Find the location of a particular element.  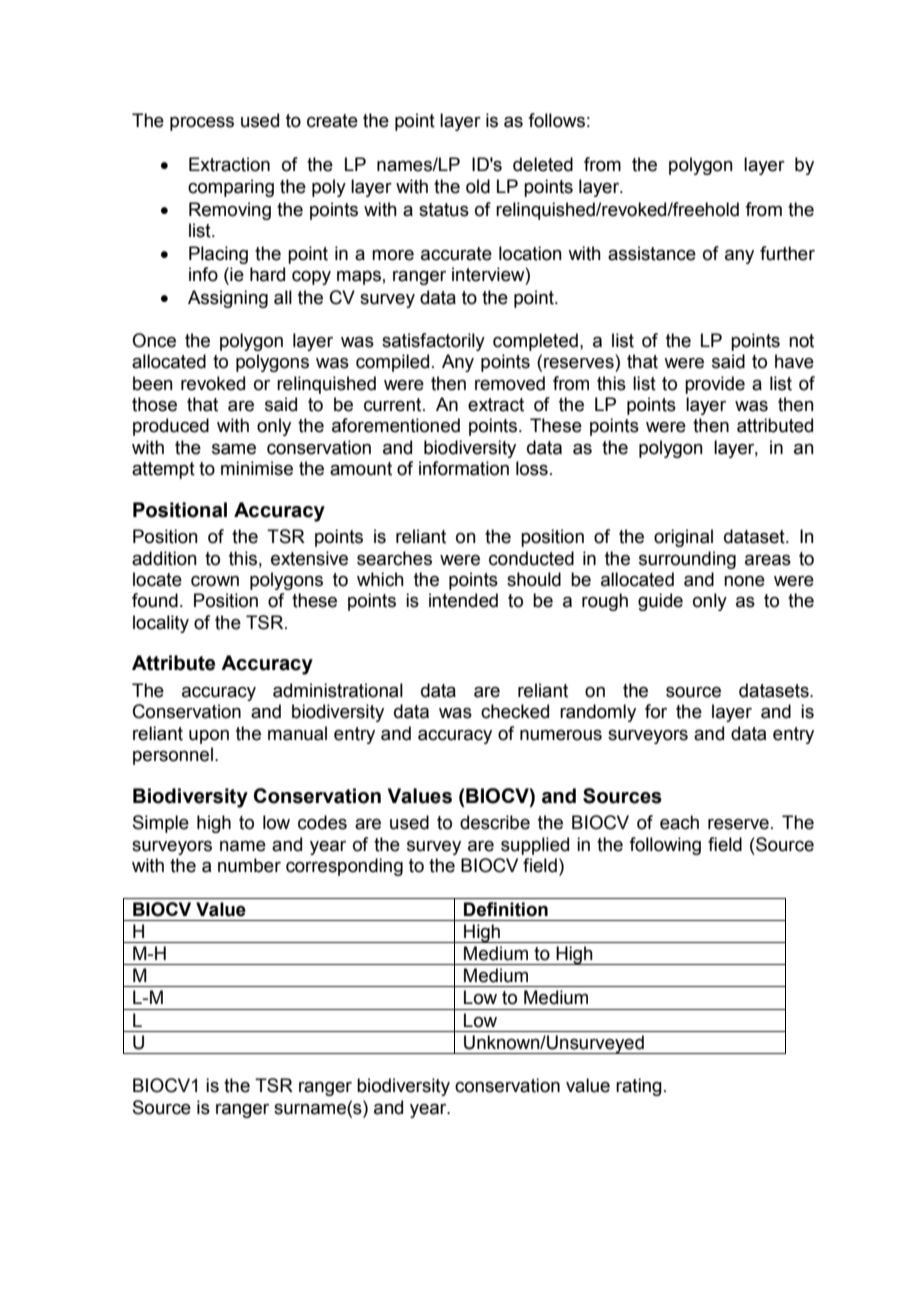

removed is located at coordinates (510, 383).
